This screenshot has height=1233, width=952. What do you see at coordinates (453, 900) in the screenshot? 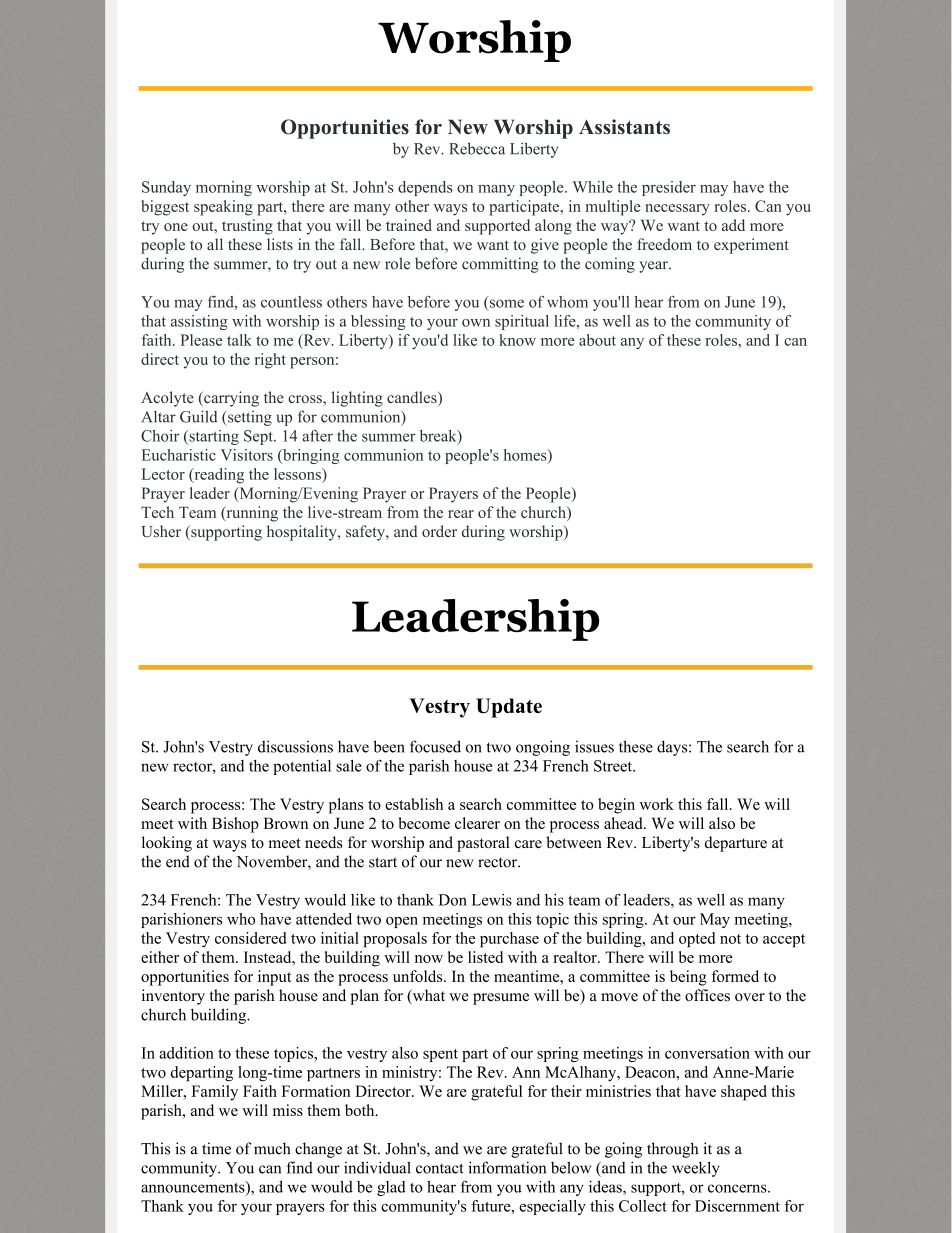
I see `Don` at bounding box center [453, 900].
